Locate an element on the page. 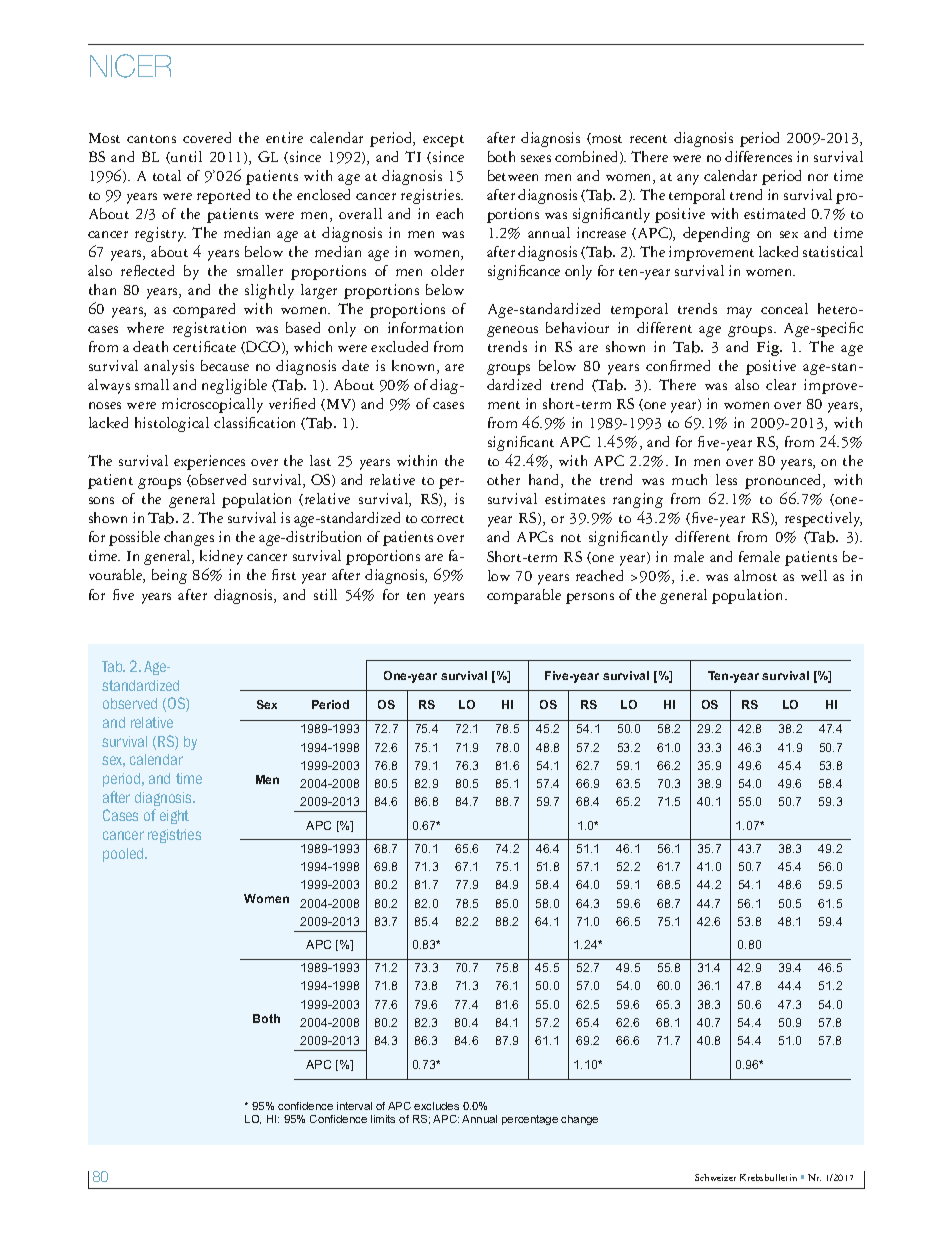 Image resolution: width=952 pixels, height=1233 pixels. cantons is located at coordinates (151, 139).
